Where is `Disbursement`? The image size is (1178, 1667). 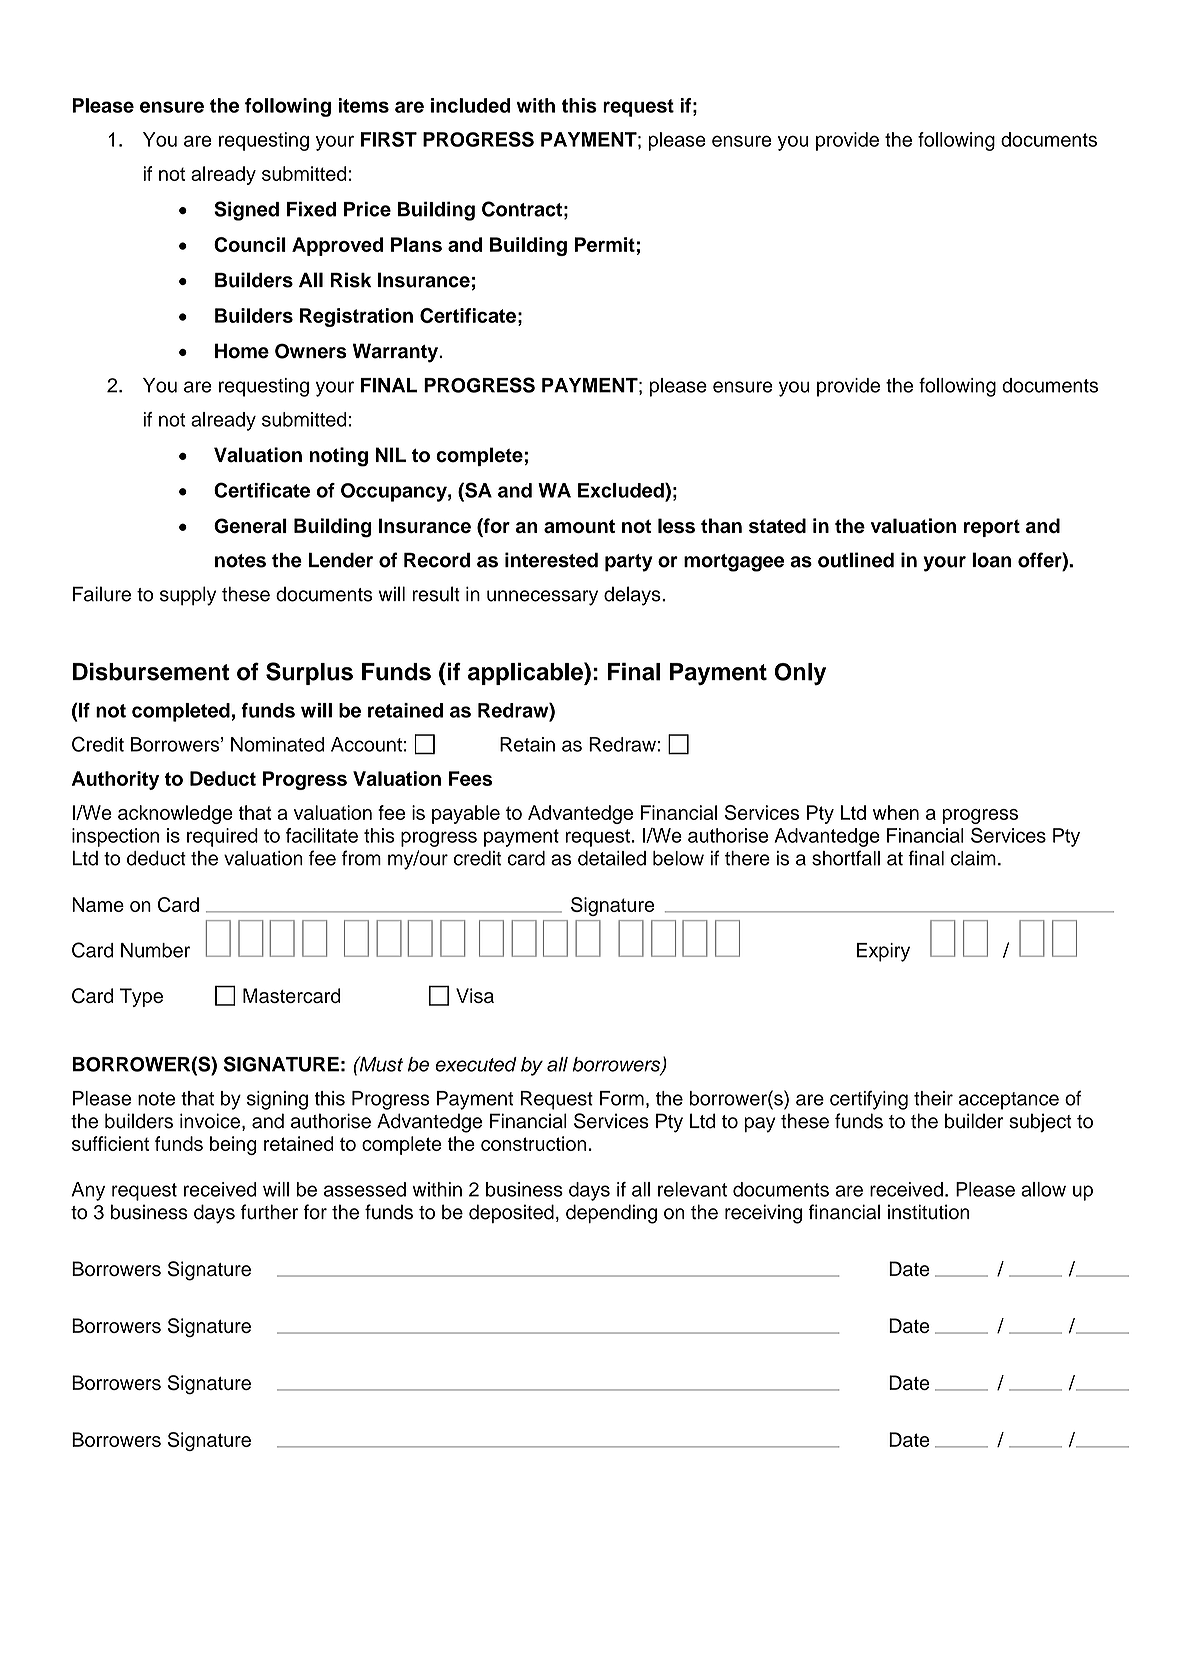 Disbursement is located at coordinates (151, 671).
